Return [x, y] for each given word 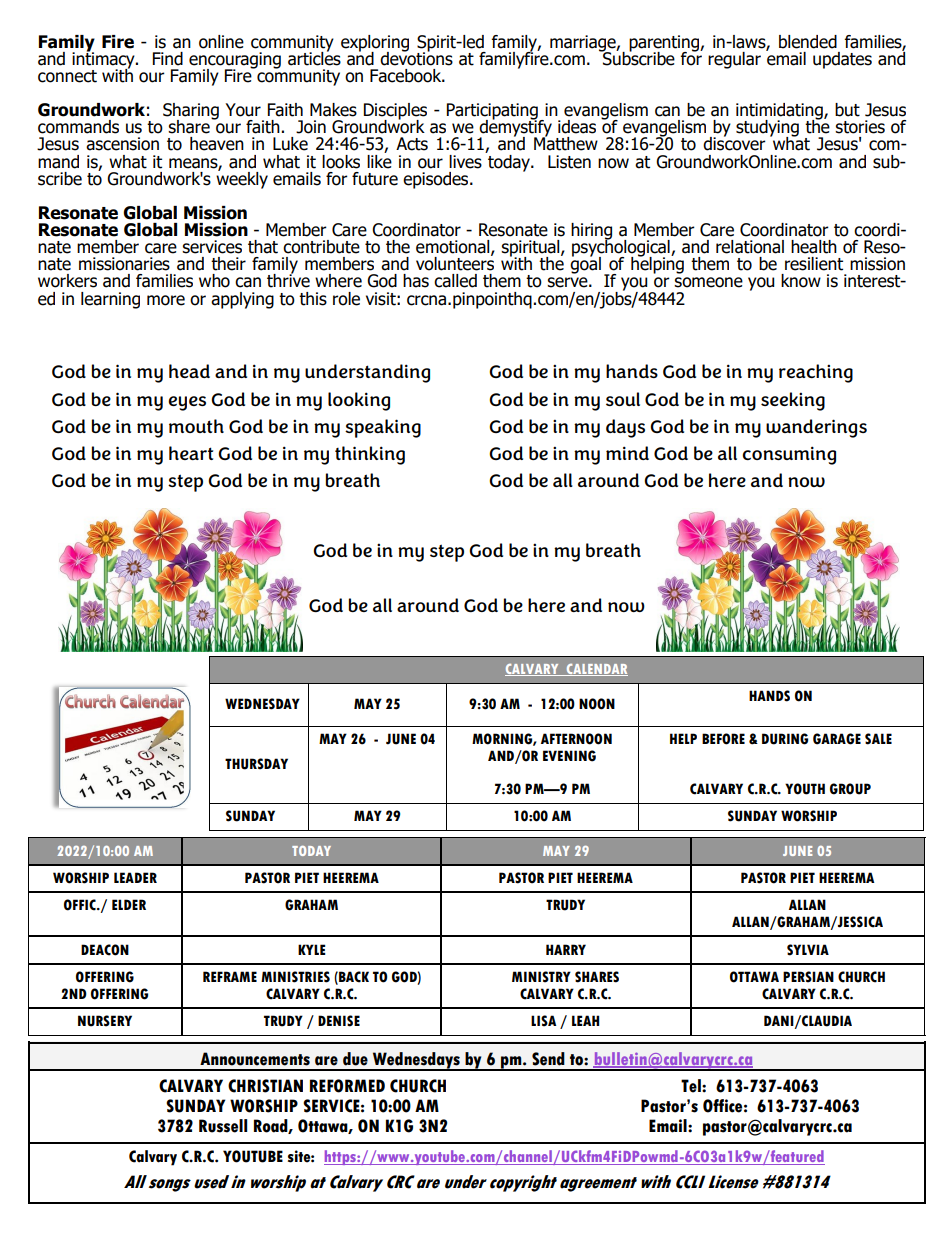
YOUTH [805, 789]
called [455, 281]
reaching [816, 373]
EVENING [569, 756]
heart [191, 453]
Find [168, 59]
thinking [370, 455]
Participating [493, 112]
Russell [223, 1126]
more [166, 300]
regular [734, 60]
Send [548, 1059]
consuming [789, 455]
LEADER [135, 877]
